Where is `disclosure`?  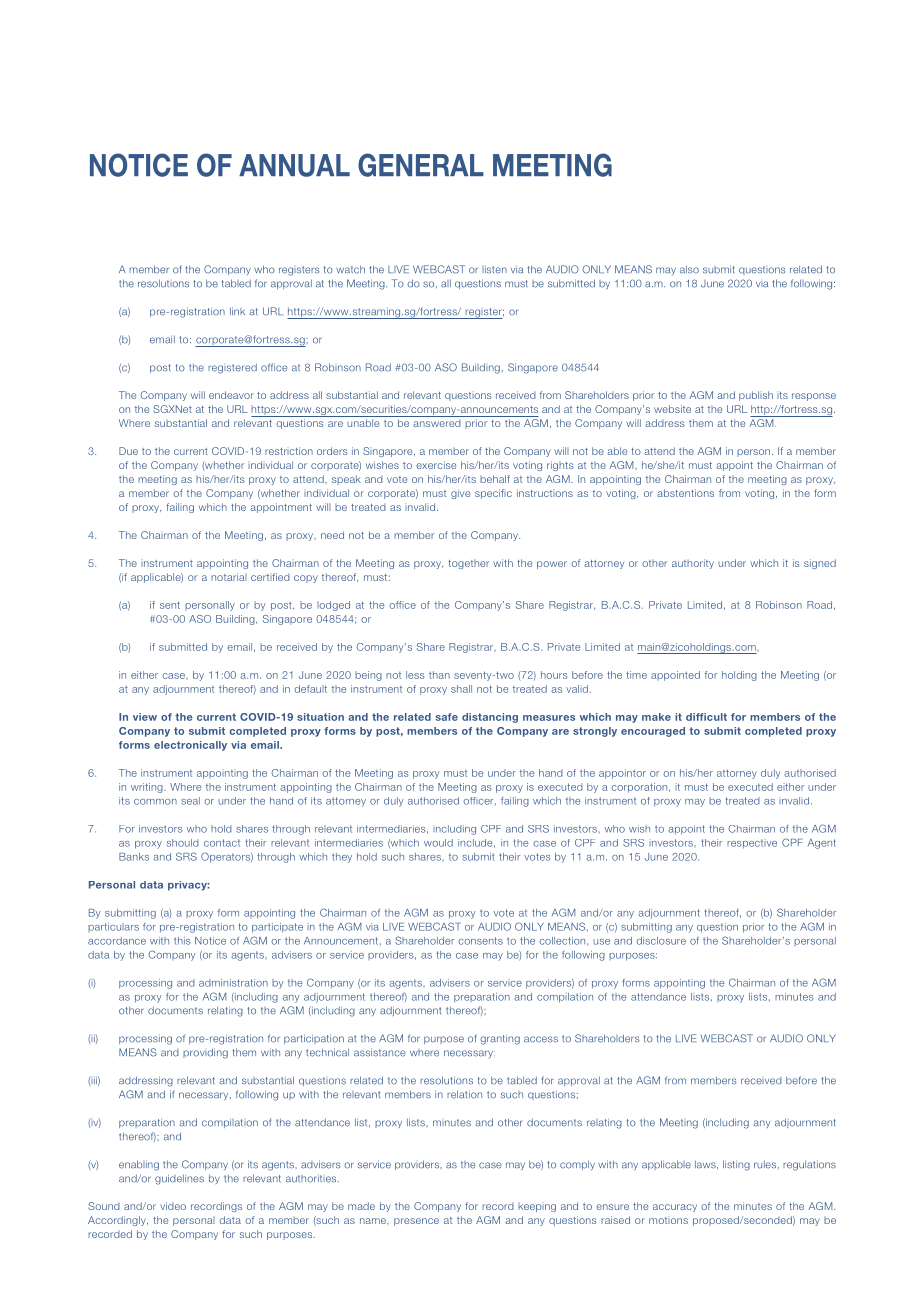 disclosure is located at coordinates (661, 941).
